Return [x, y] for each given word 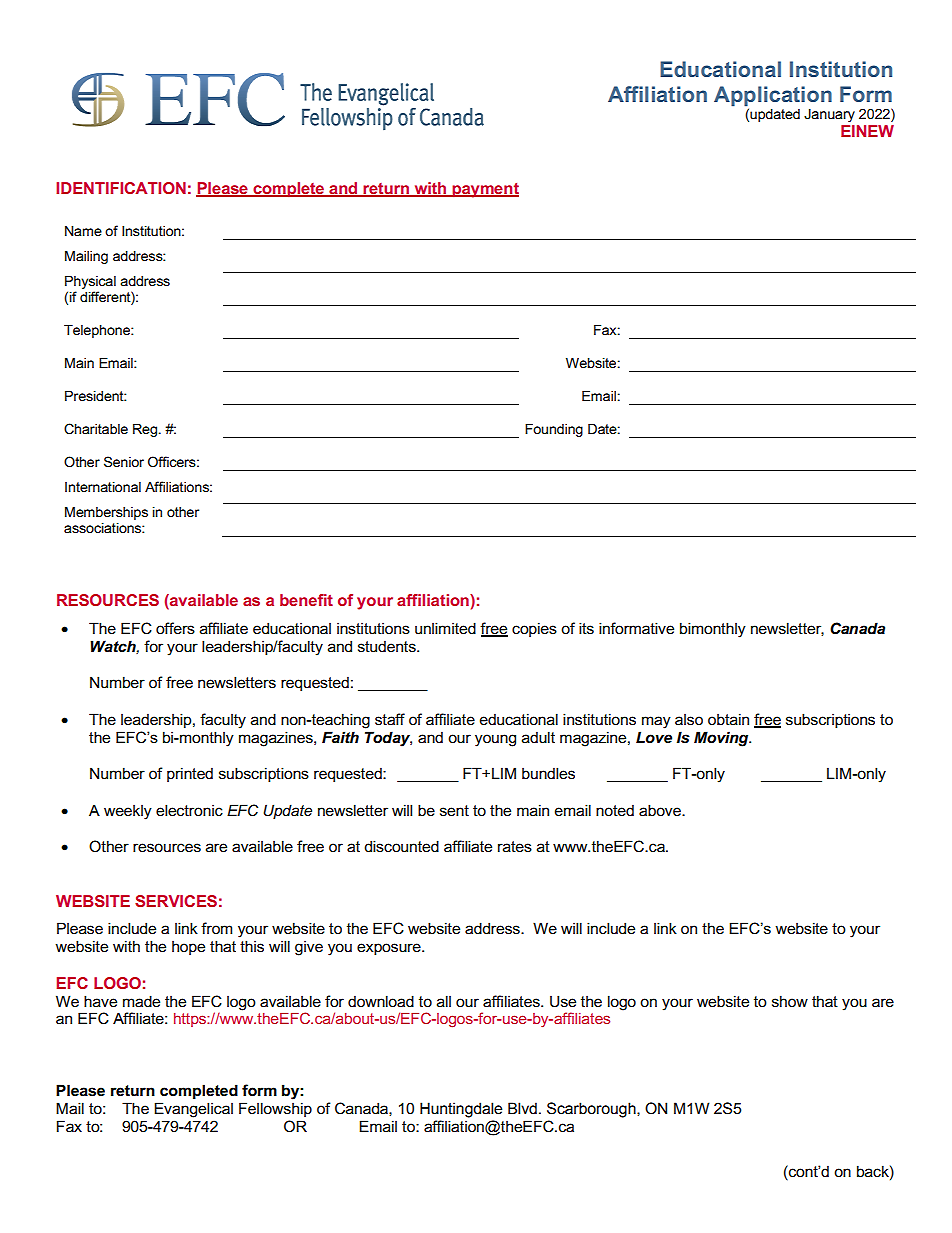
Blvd [522, 1108]
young [495, 740]
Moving [722, 739]
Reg [145, 430]
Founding [554, 430]
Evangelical [193, 1110]
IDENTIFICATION [121, 188]
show [790, 1001]
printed [190, 774]
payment [484, 190]
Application [773, 96]
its [586, 628]
